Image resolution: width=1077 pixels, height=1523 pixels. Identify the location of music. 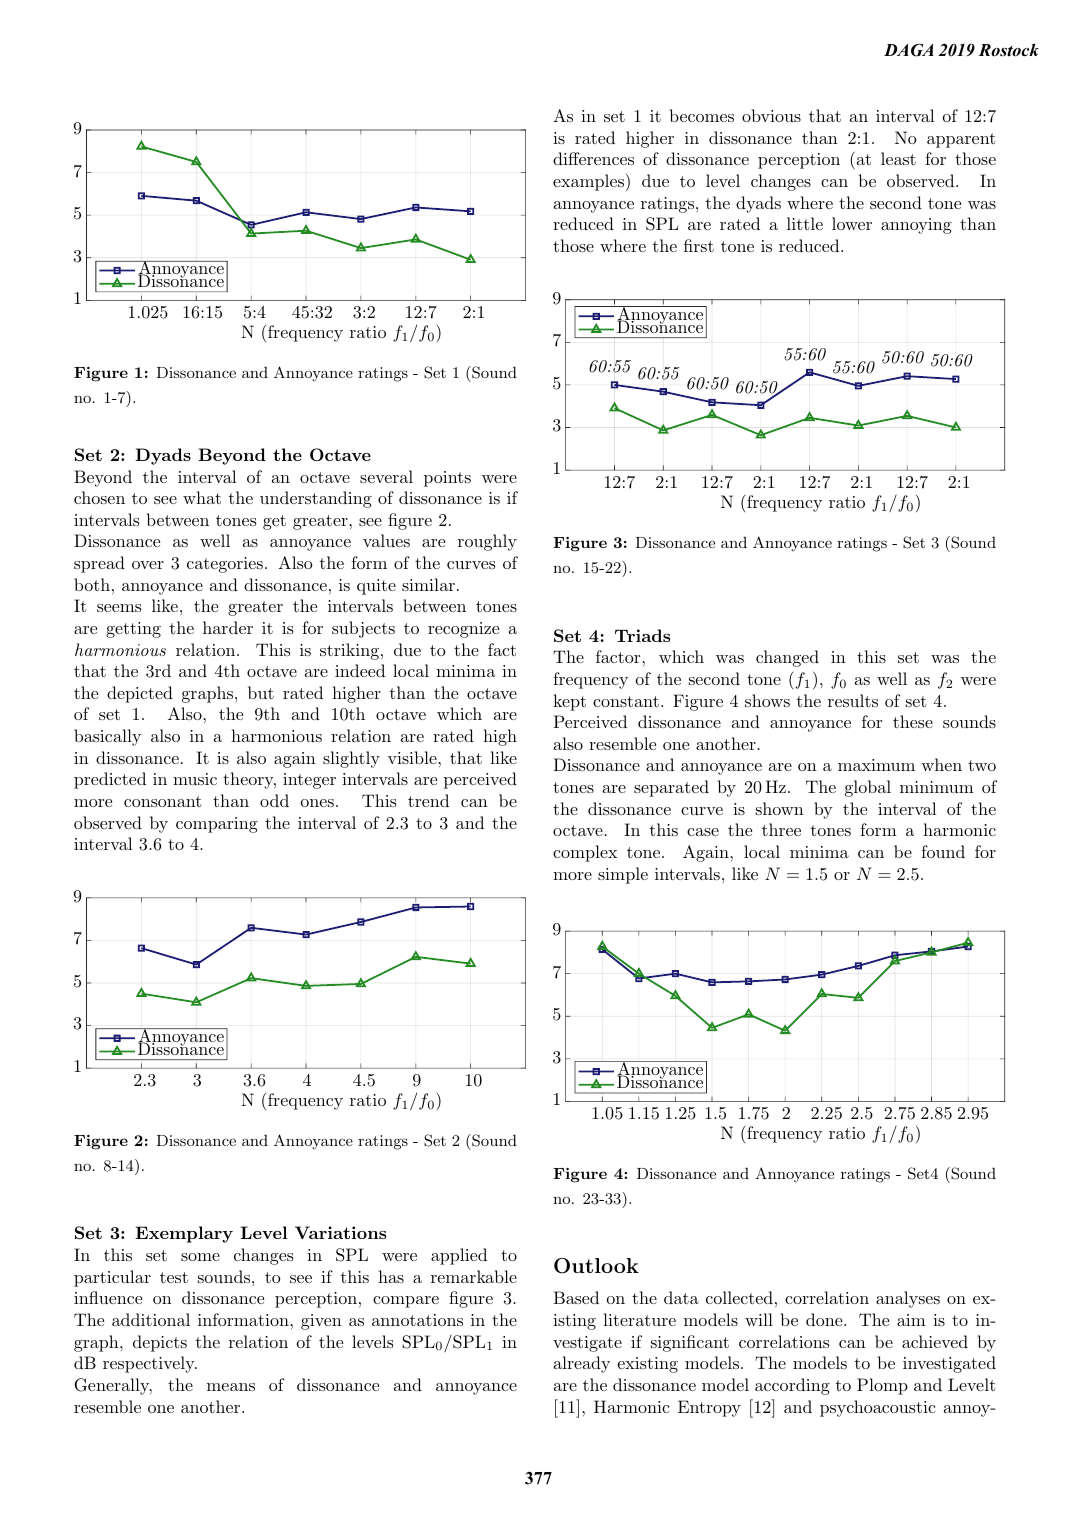
(195, 779).
